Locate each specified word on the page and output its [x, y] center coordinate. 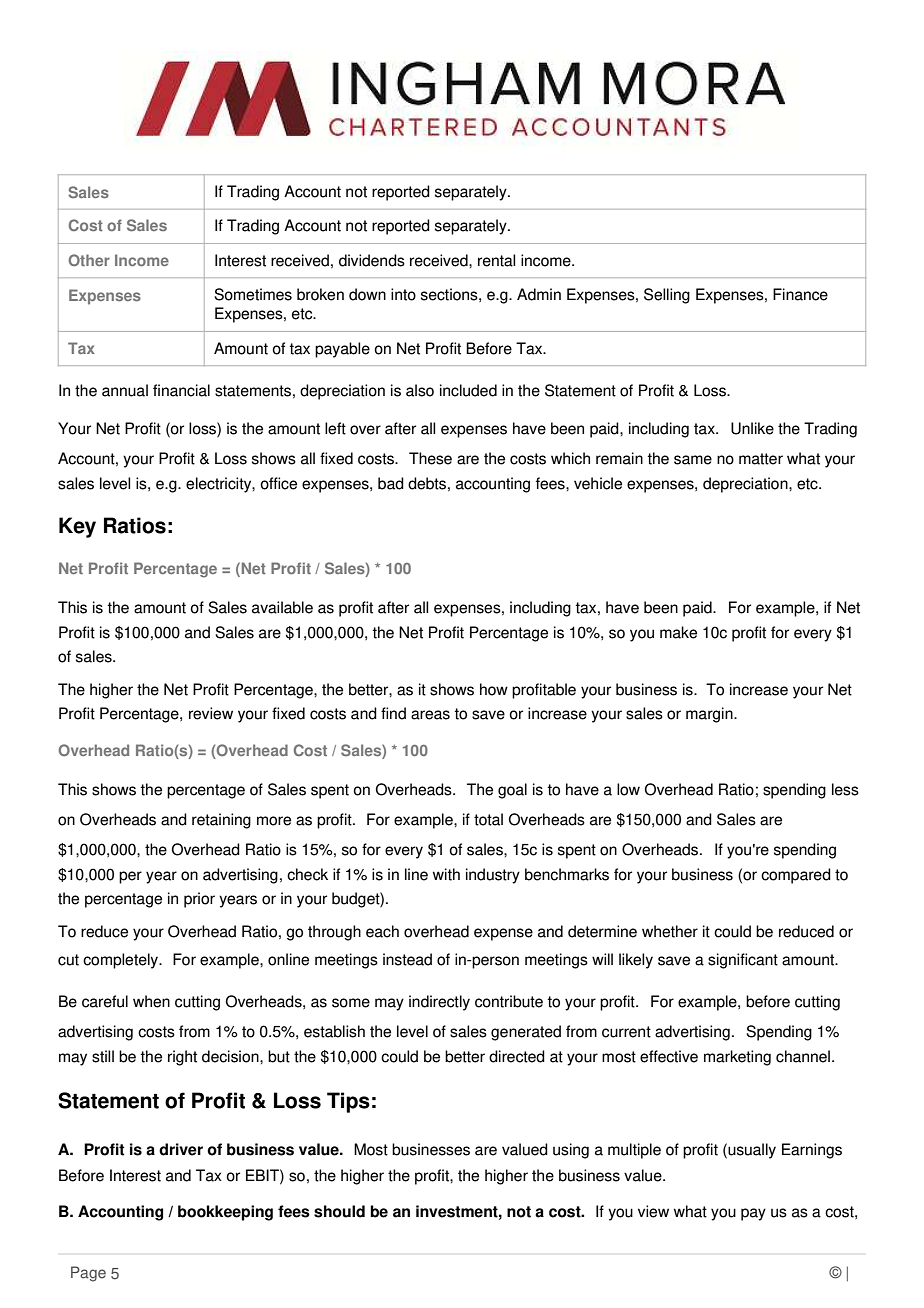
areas [430, 715]
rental [496, 260]
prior [199, 900]
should [339, 1211]
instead [407, 959]
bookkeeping [225, 1213]
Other [89, 260]
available [282, 607]
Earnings [812, 1151]
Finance [800, 294]
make [678, 632]
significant [743, 961]
